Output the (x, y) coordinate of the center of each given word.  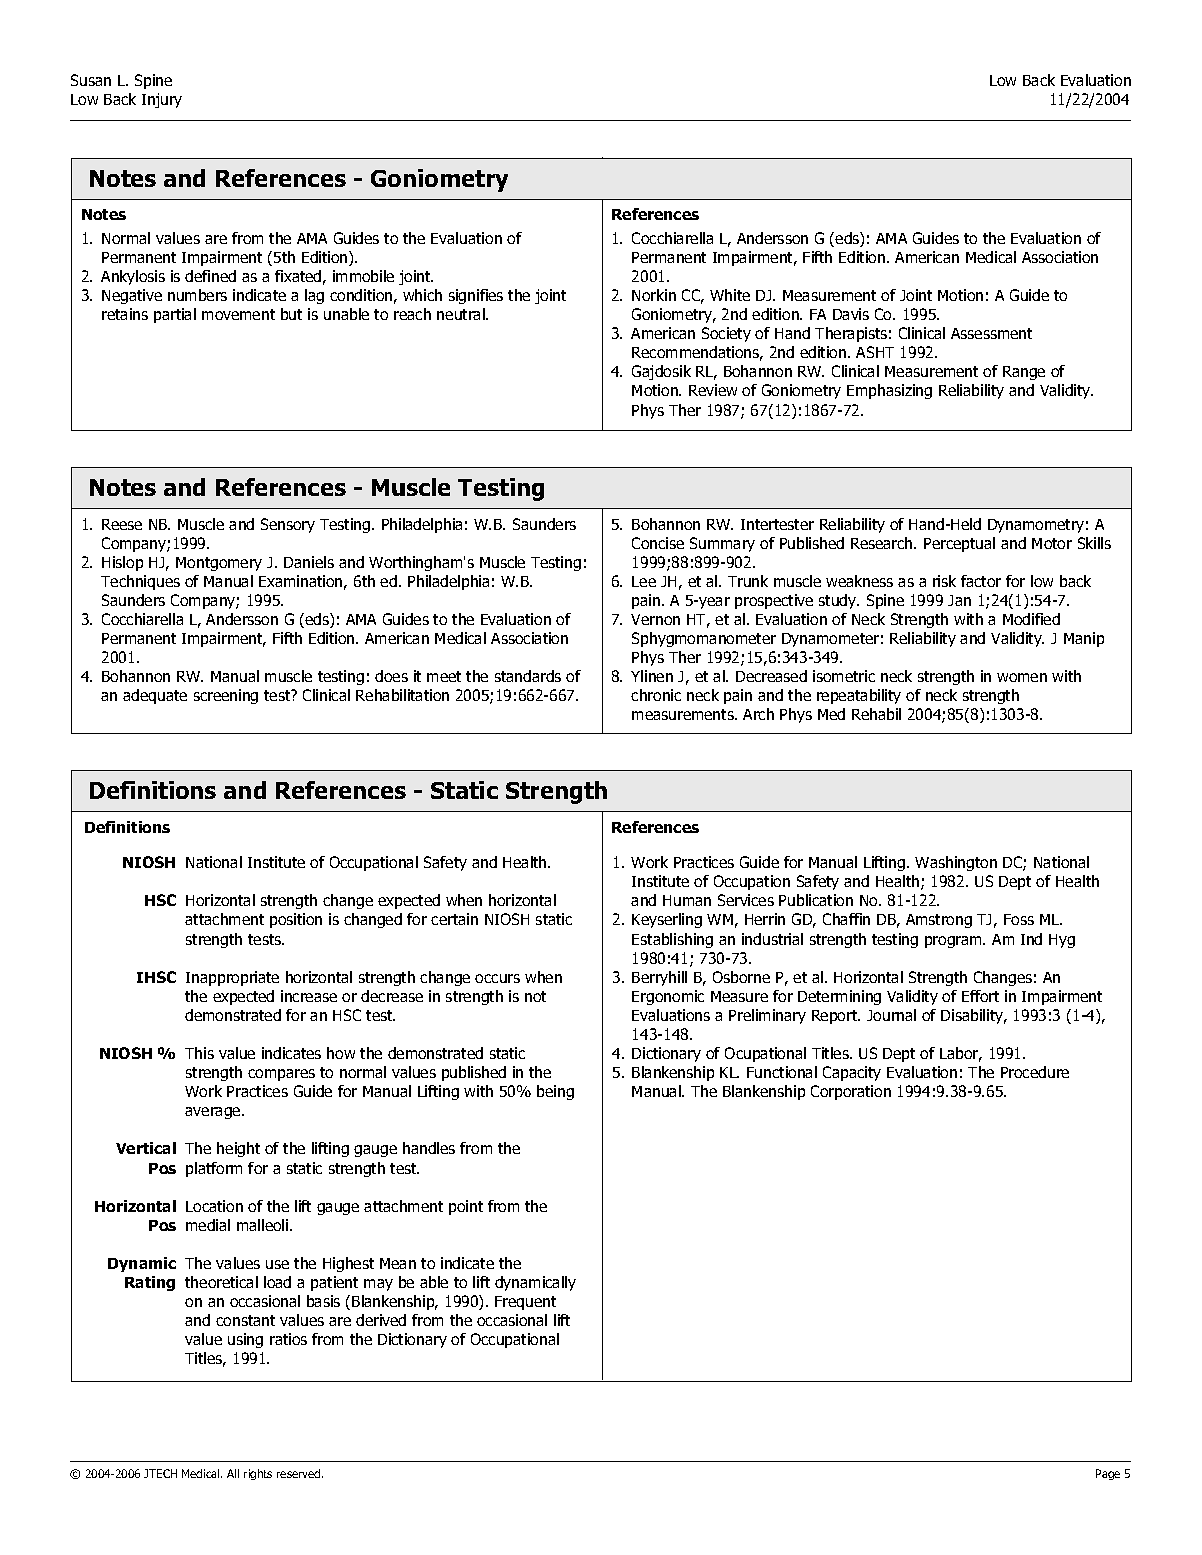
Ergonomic (668, 997)
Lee (644, 581)
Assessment (991, 333)
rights (258, 1474)
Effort (980, 996)
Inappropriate (232, 978)
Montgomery (219, 564)
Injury (162, 100)
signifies (476, 296)
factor (981, 581)
